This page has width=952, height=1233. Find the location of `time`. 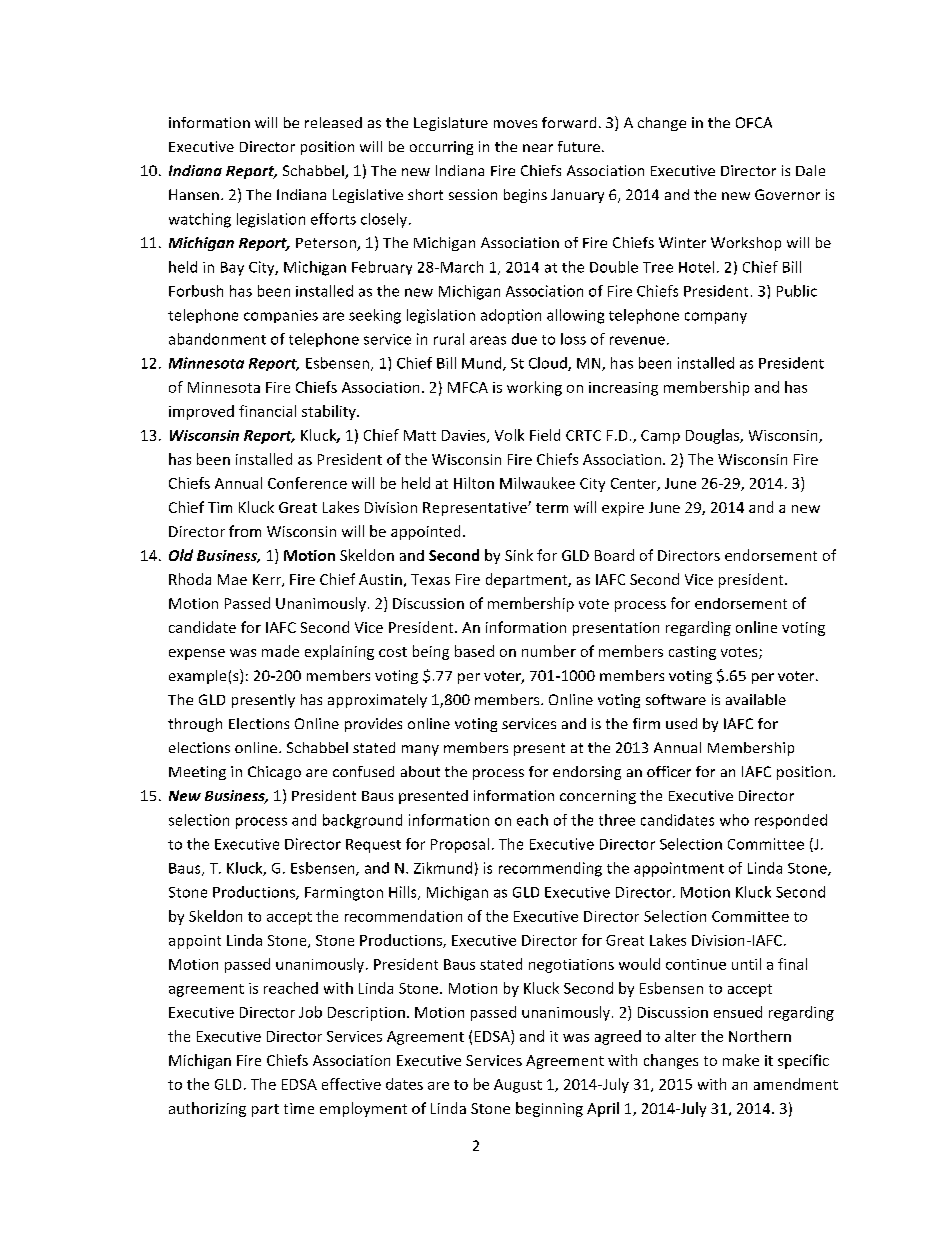

time is located at coordinates (299, 1108).
